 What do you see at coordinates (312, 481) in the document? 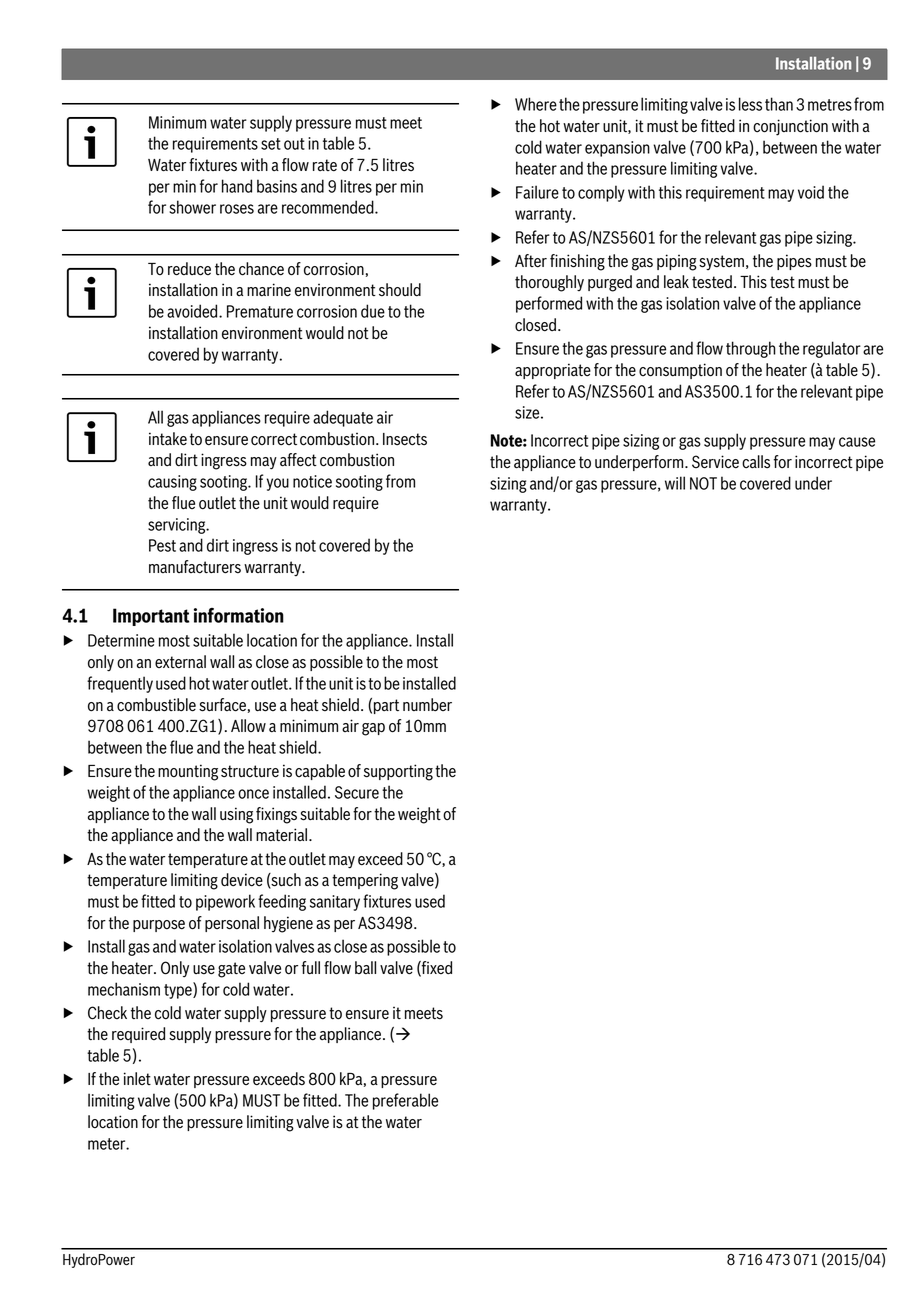
I see `notice` at bounding box center [312, 481].
